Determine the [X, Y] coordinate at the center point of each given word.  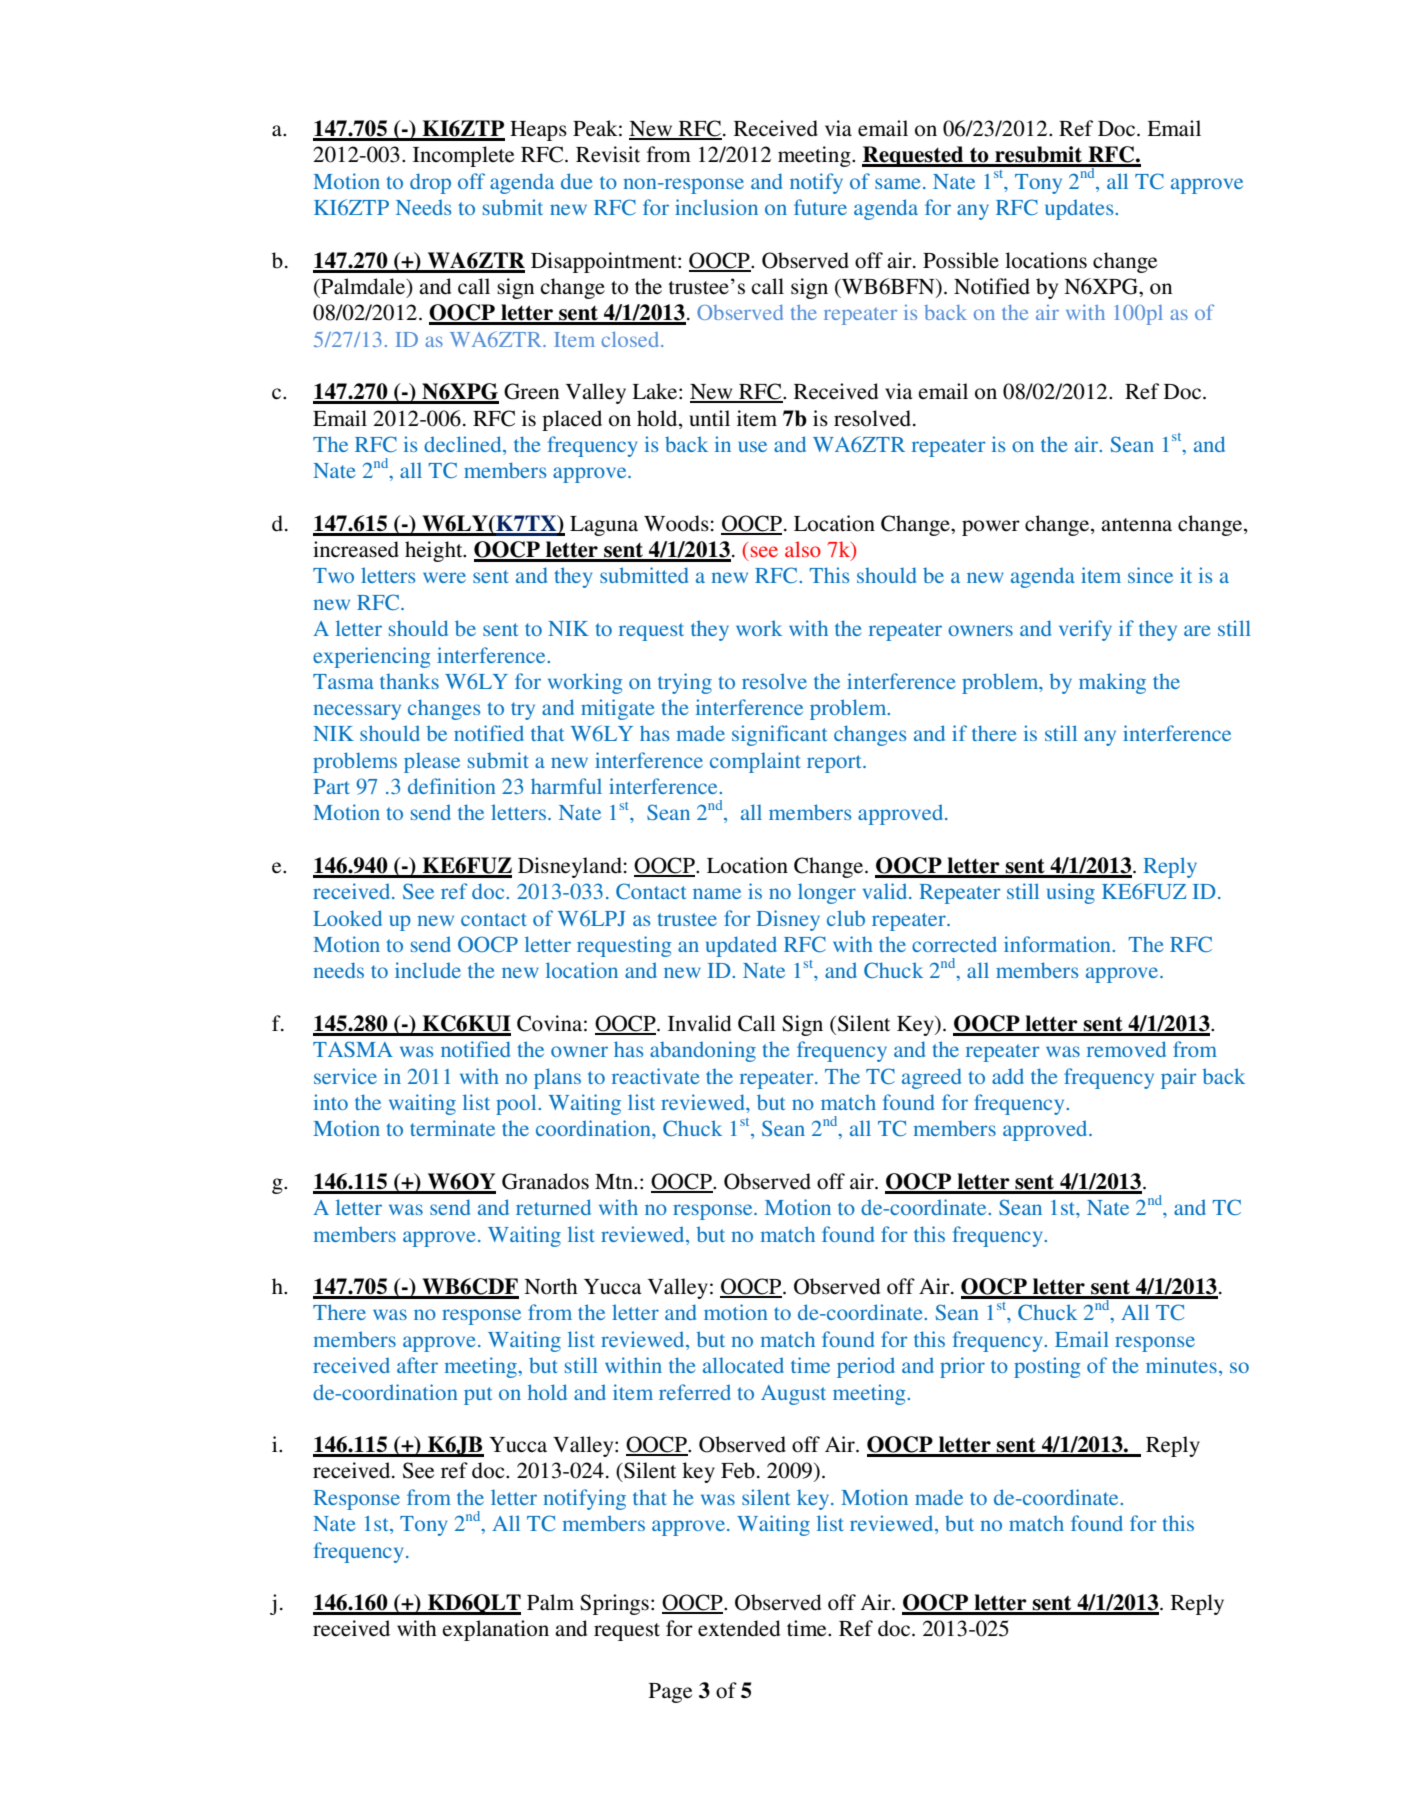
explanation [495, 1630]
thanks [409, 681]
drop [430, 183]
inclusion [716, 207]
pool [517, 1104]
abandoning [703, 1051]
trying [685, 683]
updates [1080, 209]
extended [739, 1628]
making [1112, 683]
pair [1178, 1078]
